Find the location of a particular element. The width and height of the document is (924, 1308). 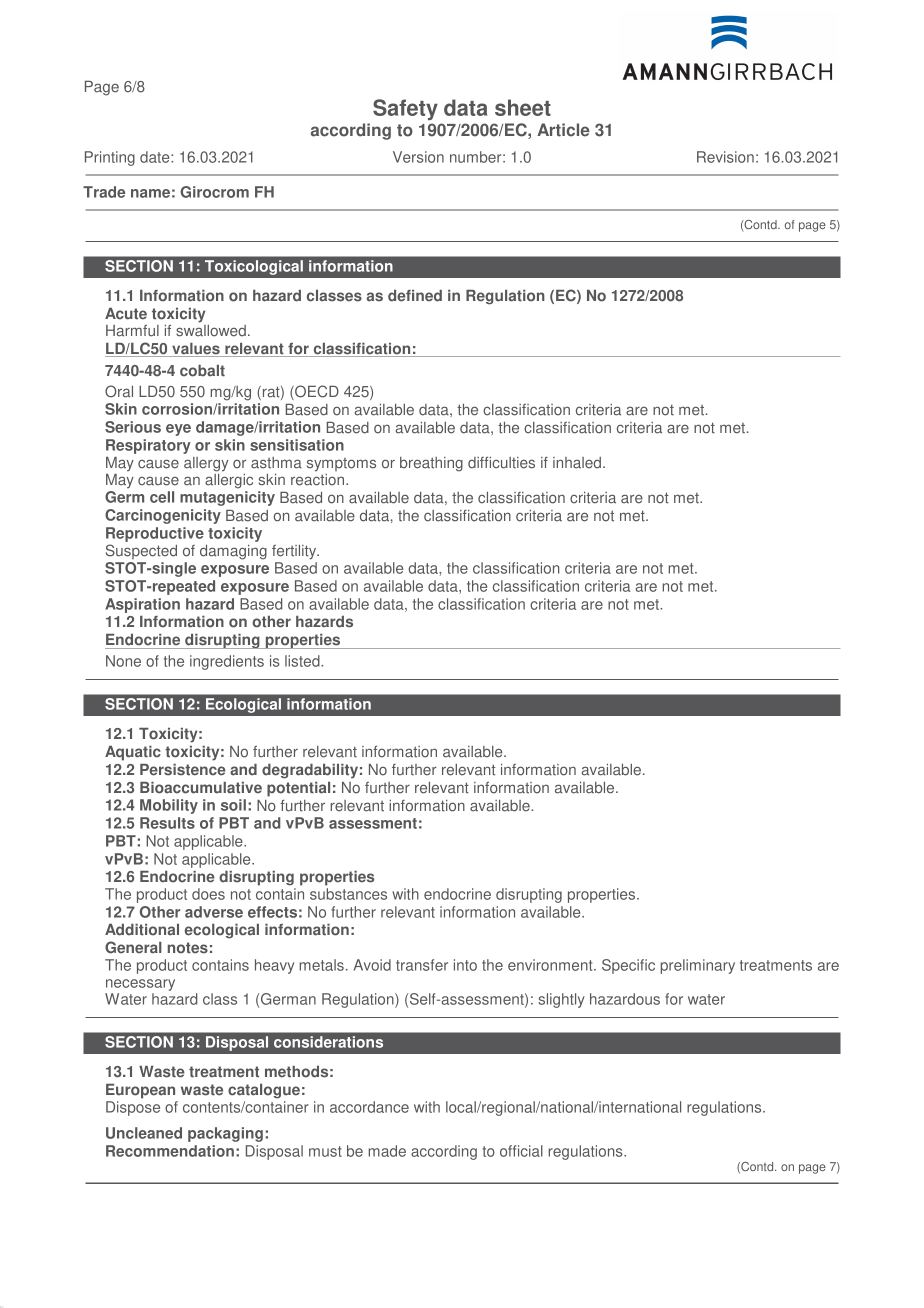

Revision is located at coordinates (725, 157).
